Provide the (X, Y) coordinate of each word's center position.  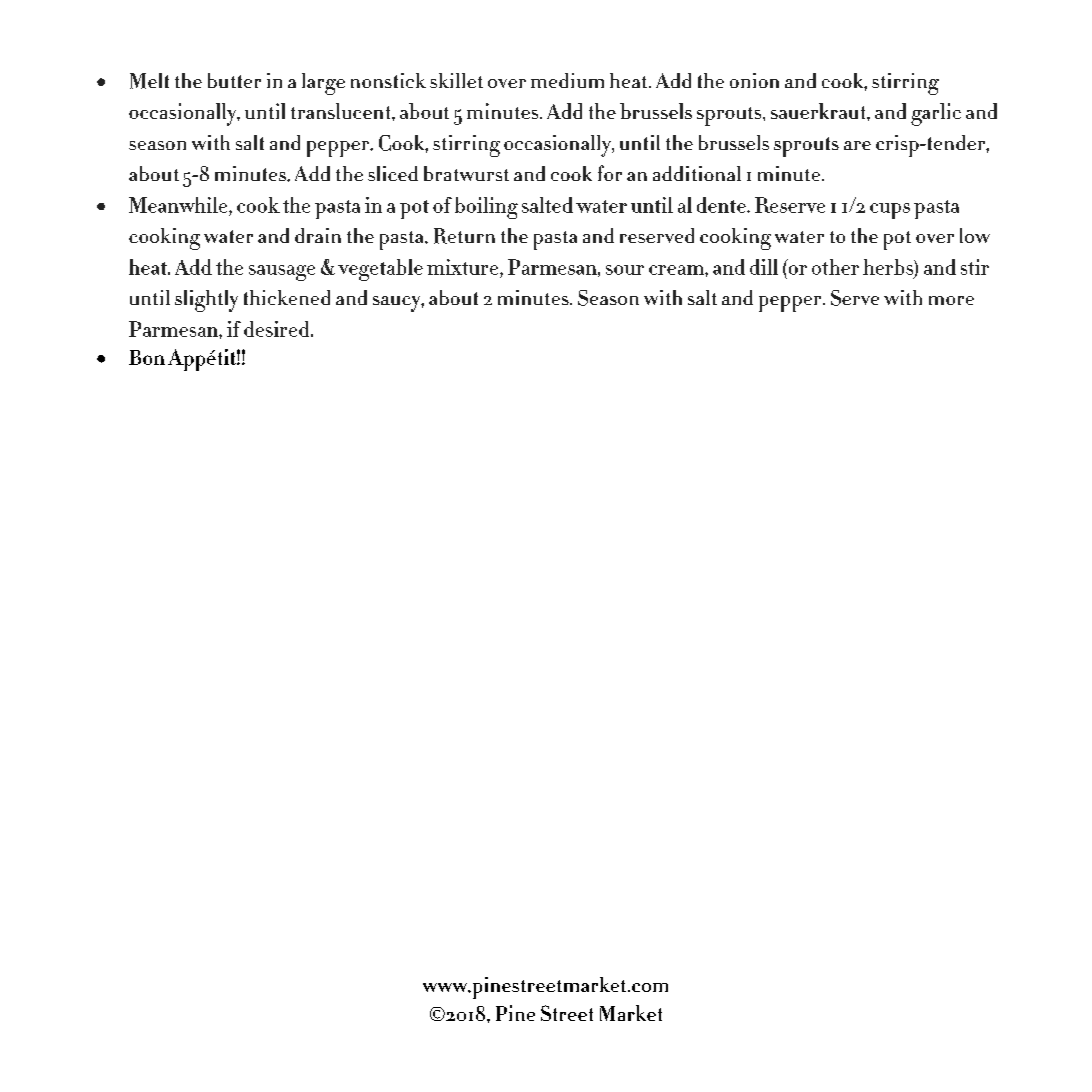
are (857, 145)
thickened (287, 297)
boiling (486, 208)
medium (567, 80)
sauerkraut (819, 111)
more (951, 300)
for (610, 173)
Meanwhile (179, 205)
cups (890, 211)
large (323, 84)
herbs (889, 267)
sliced (393, 173)
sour (625, 270)
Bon (147, 357)
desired (278, 329)
